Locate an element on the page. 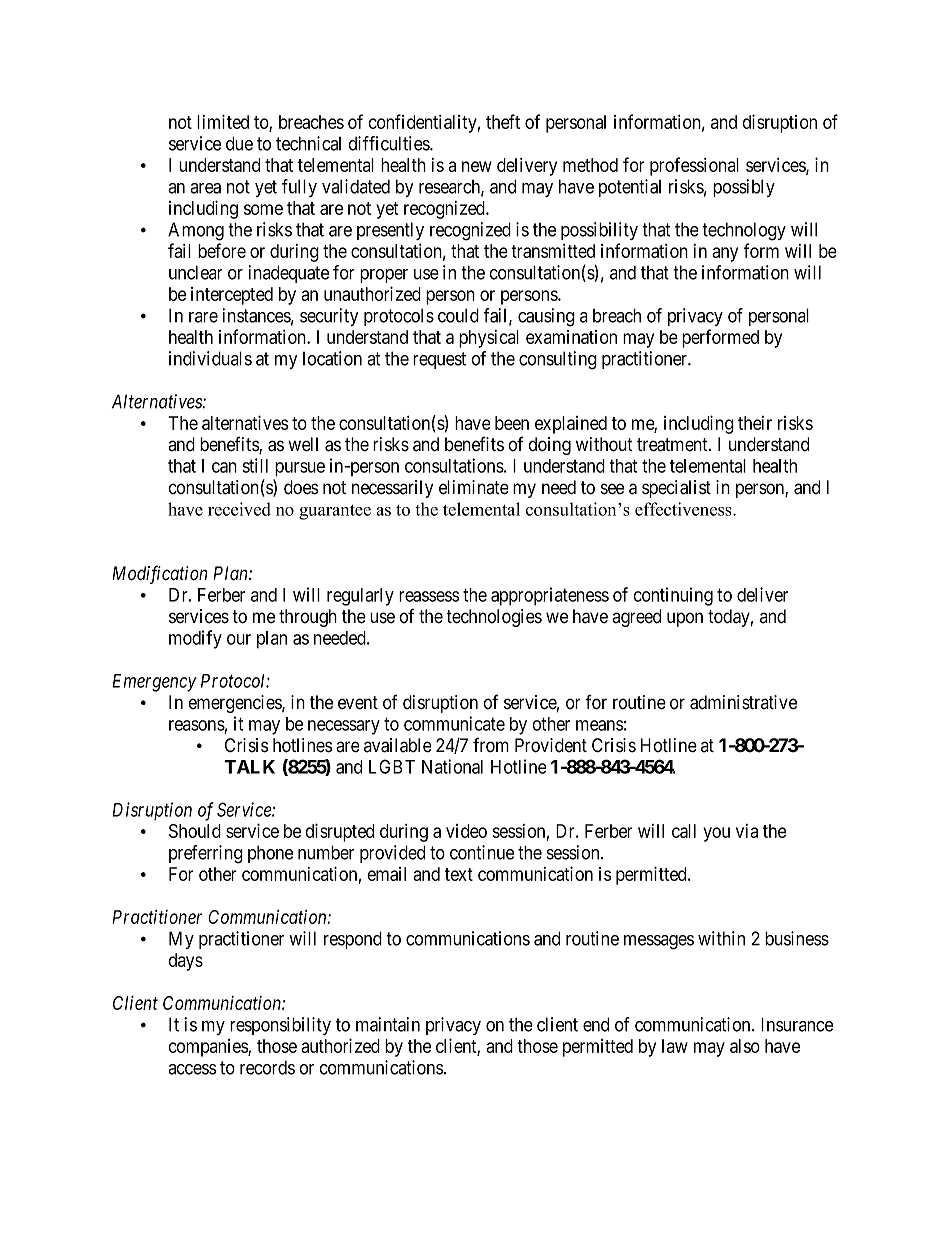 This document has height=1233, width=952. due is located at coordinates (239, 143).
